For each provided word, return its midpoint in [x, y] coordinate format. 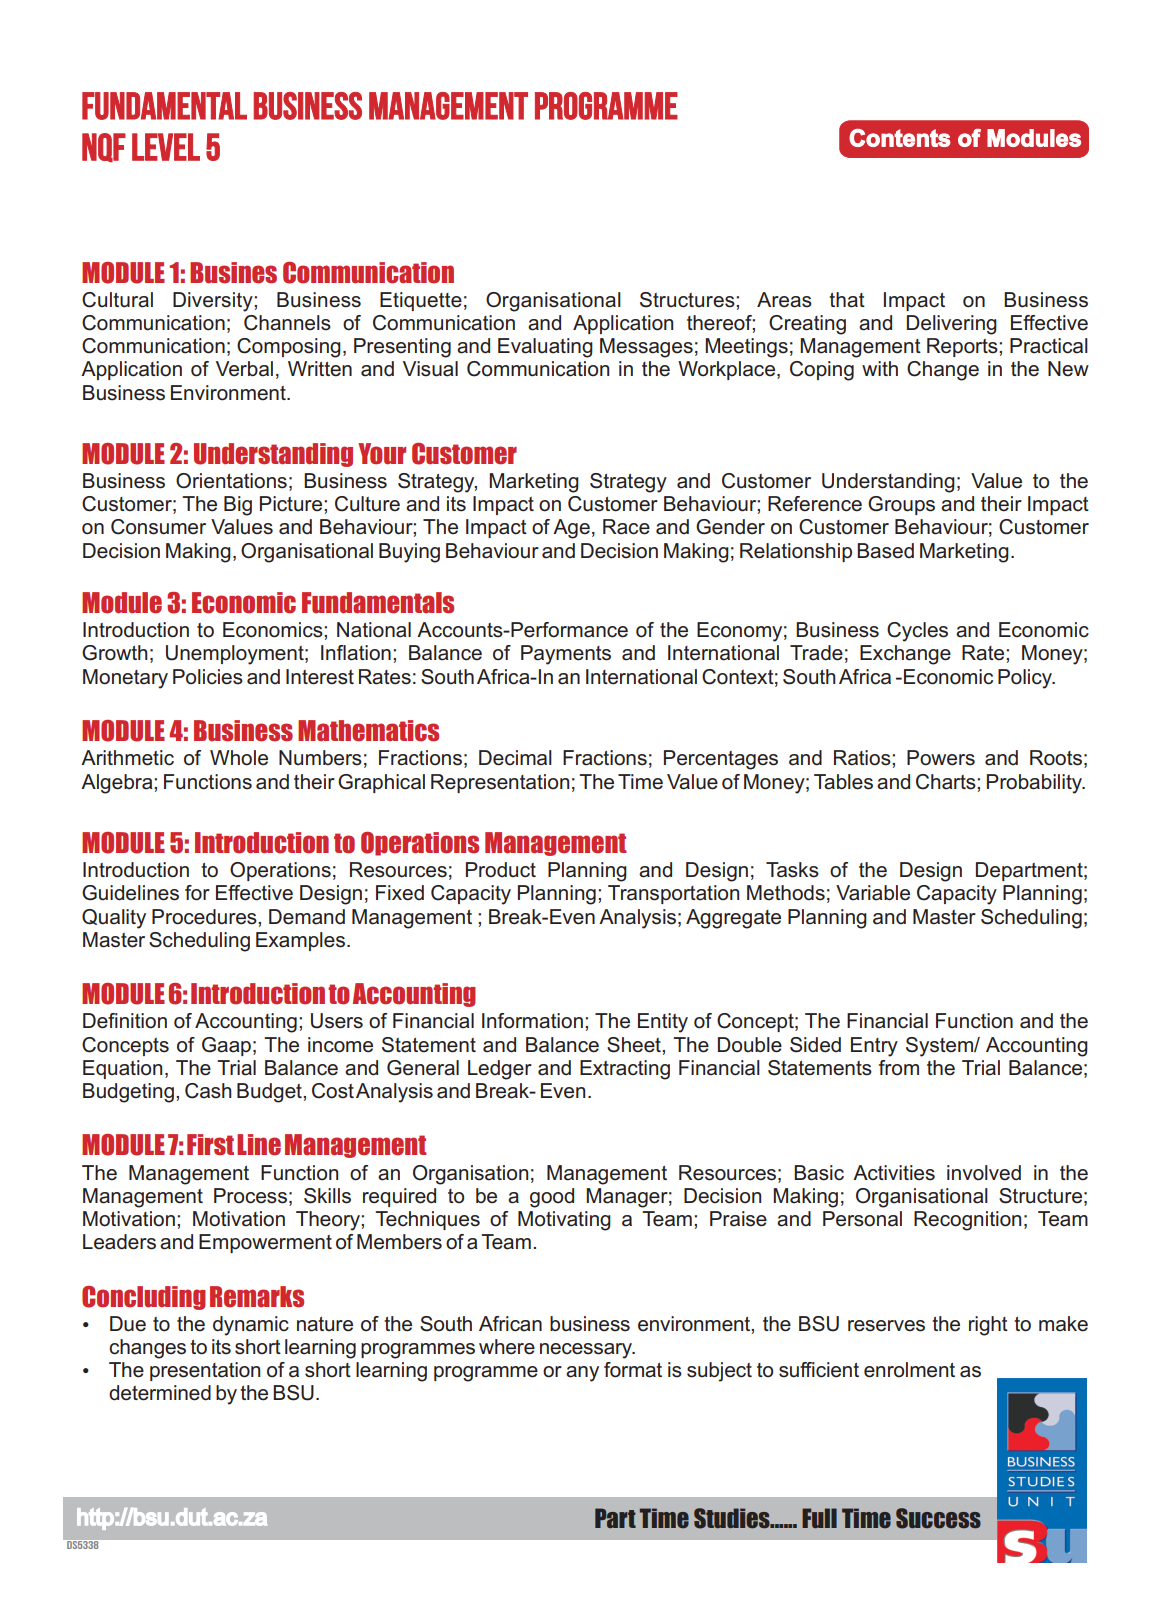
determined [160, 1393]
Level [166, 147]
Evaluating [545, 348]
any [582, 1374]
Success [938, 1518]
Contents [900, 138]
